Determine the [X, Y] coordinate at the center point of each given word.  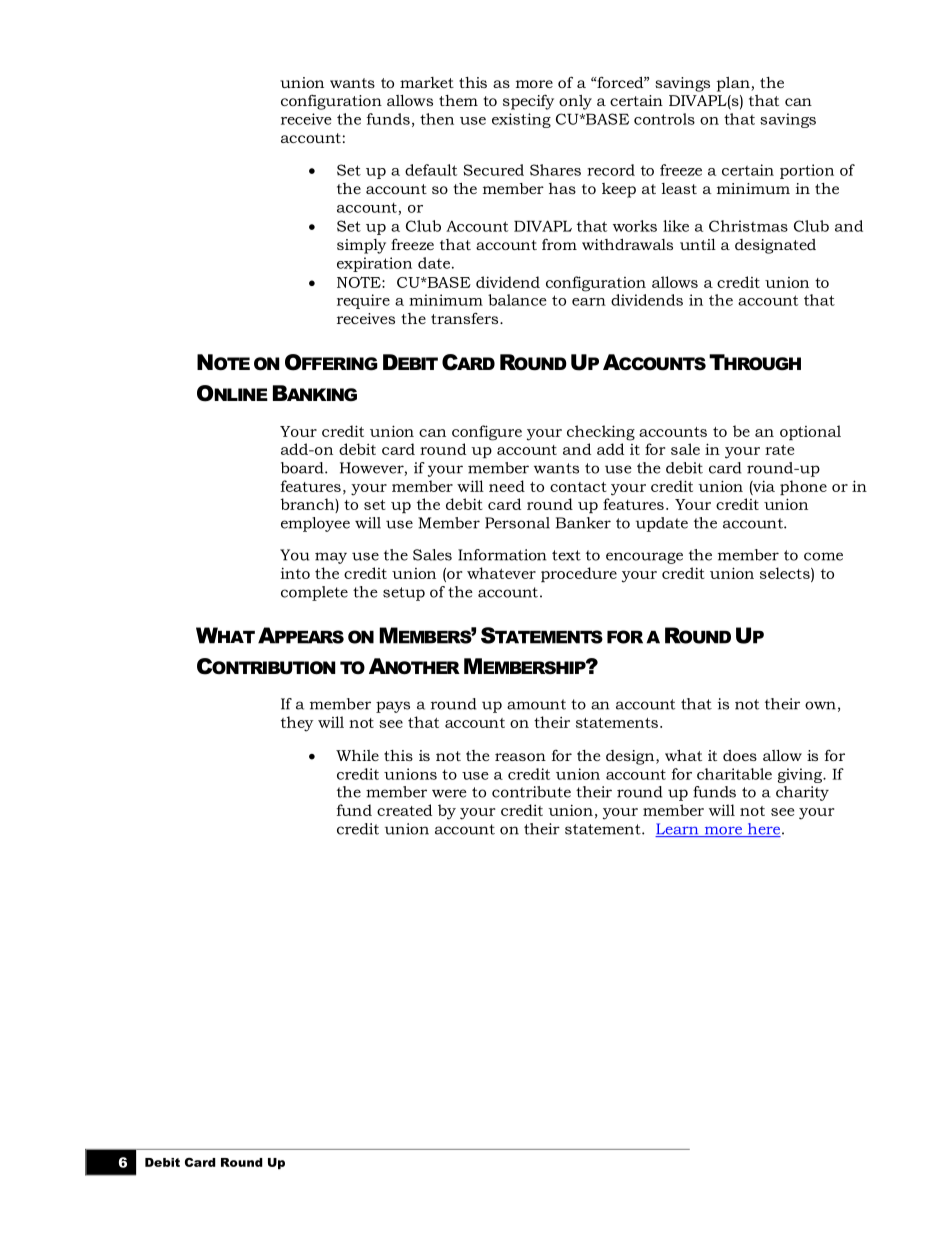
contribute [531, 792]
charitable [734, 774]
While [357, 755]
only [575, 102]
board [303, 468]
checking [601, 433]
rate [779, 450]
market [427, 82]
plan [734, 84]
